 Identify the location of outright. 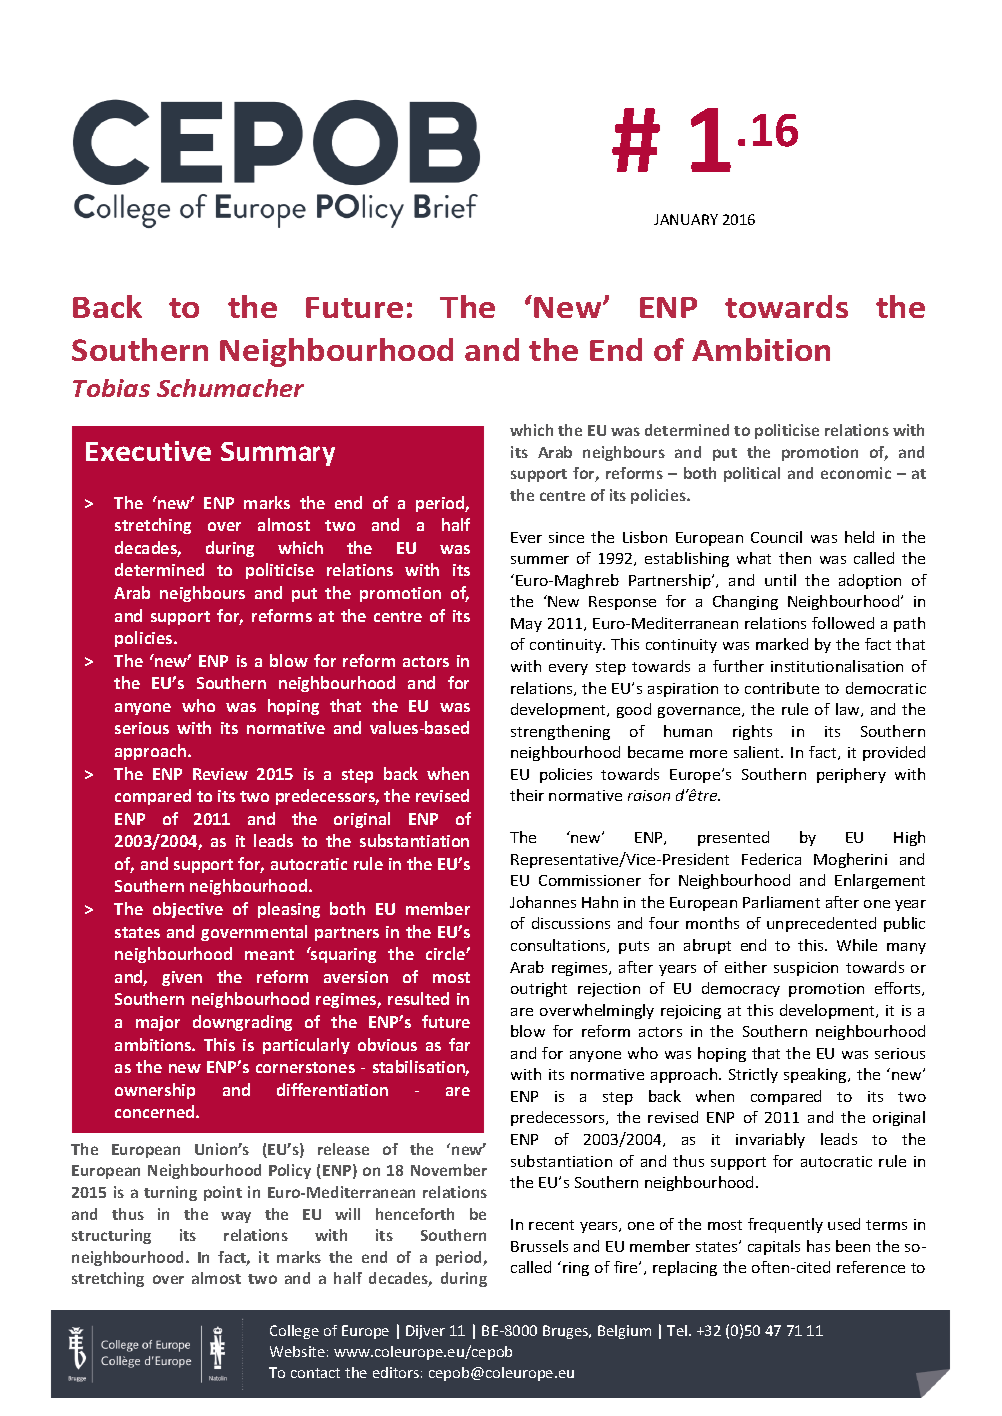
(539, 989).
